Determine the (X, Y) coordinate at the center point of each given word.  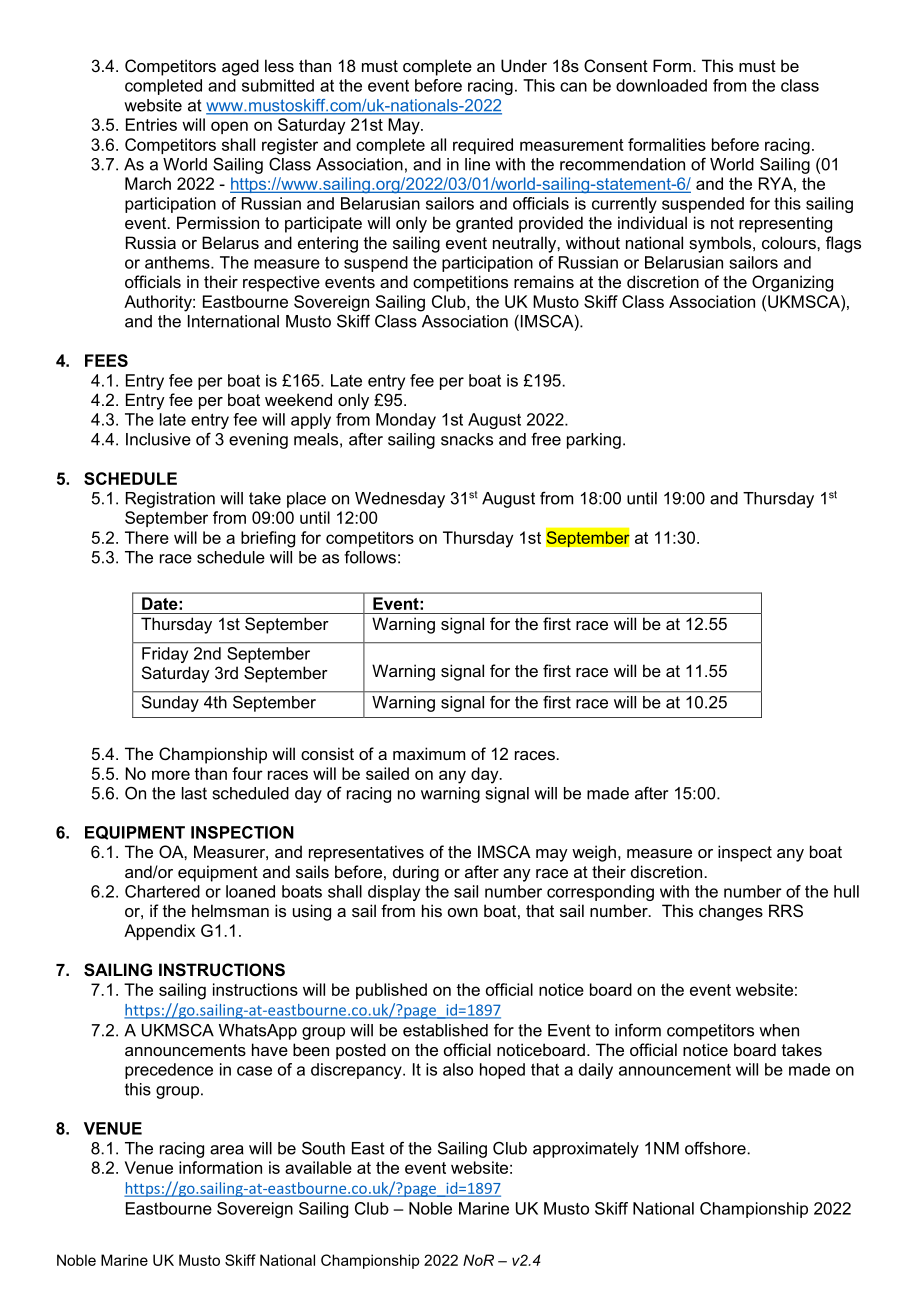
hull (846, 891)
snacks (467, 439)
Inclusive (158, 439)
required (483, 146)
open (229, 127)
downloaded (661, 85)
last (194, 793)
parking (594, 441)
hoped (502, 1071)
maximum (429, 753)
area (227, 1150)
